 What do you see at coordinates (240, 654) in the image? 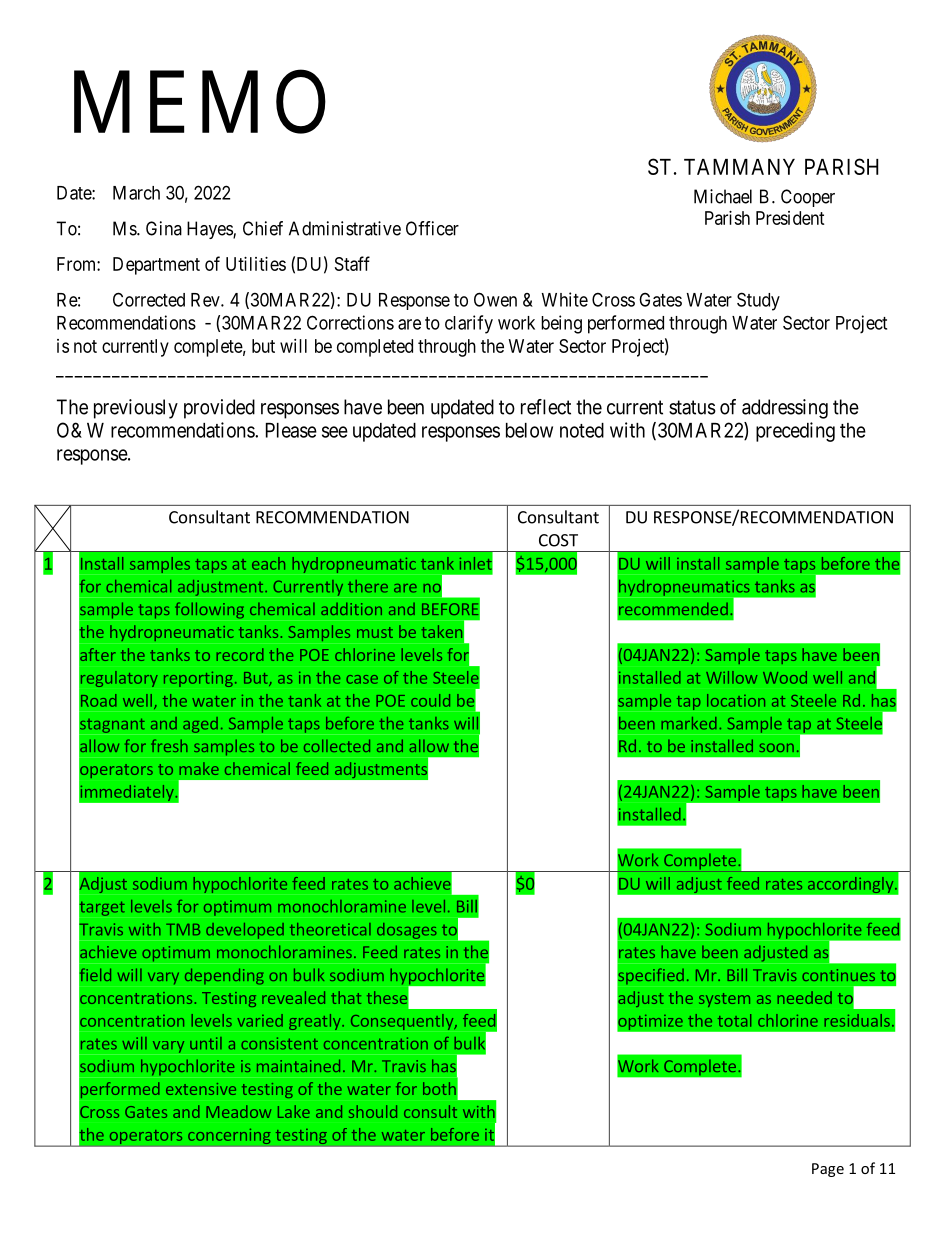
I see `record` at bounding box center [240, 654].
